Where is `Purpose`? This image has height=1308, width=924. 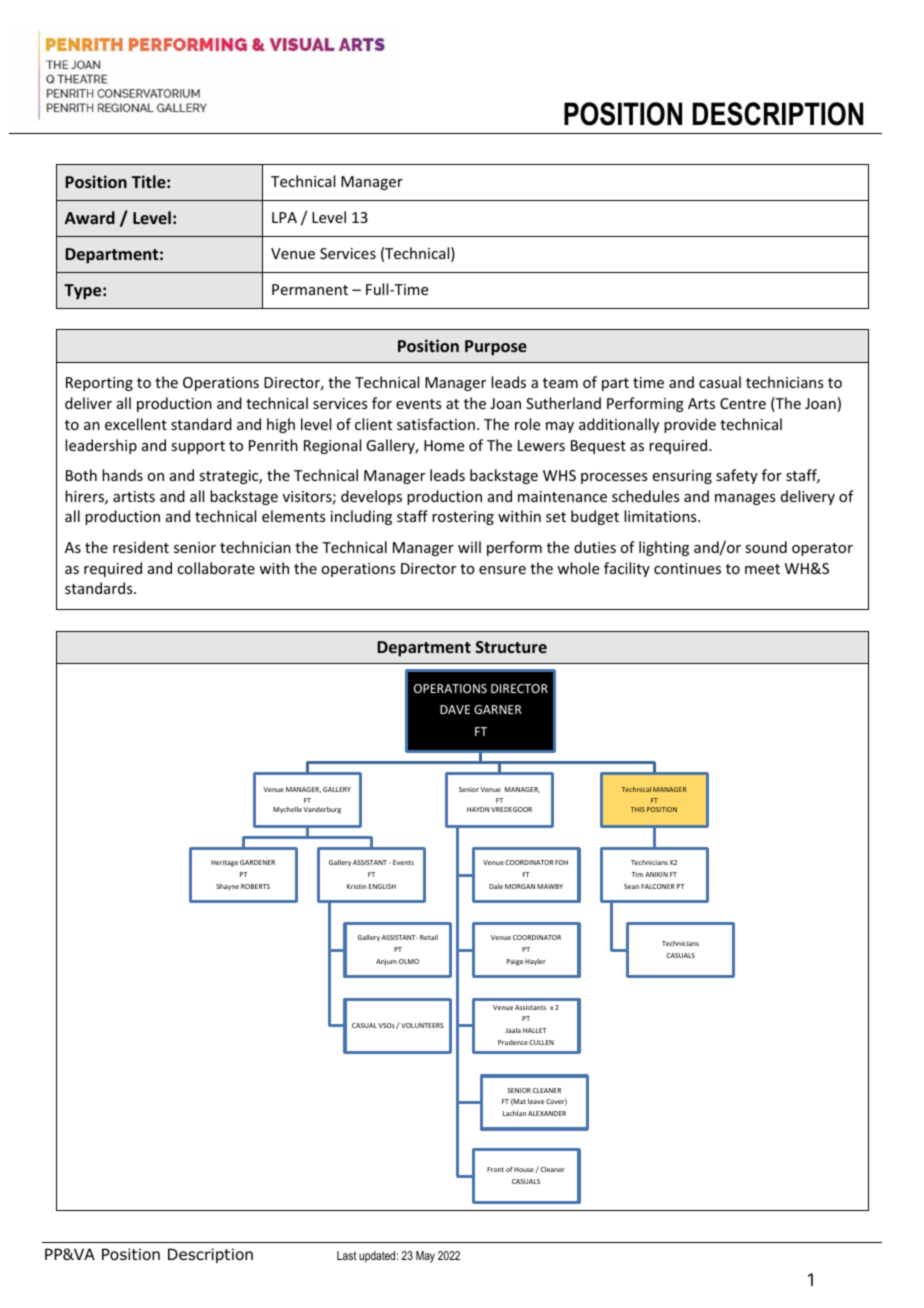 Purpose is located at coordinates (496, 348).
